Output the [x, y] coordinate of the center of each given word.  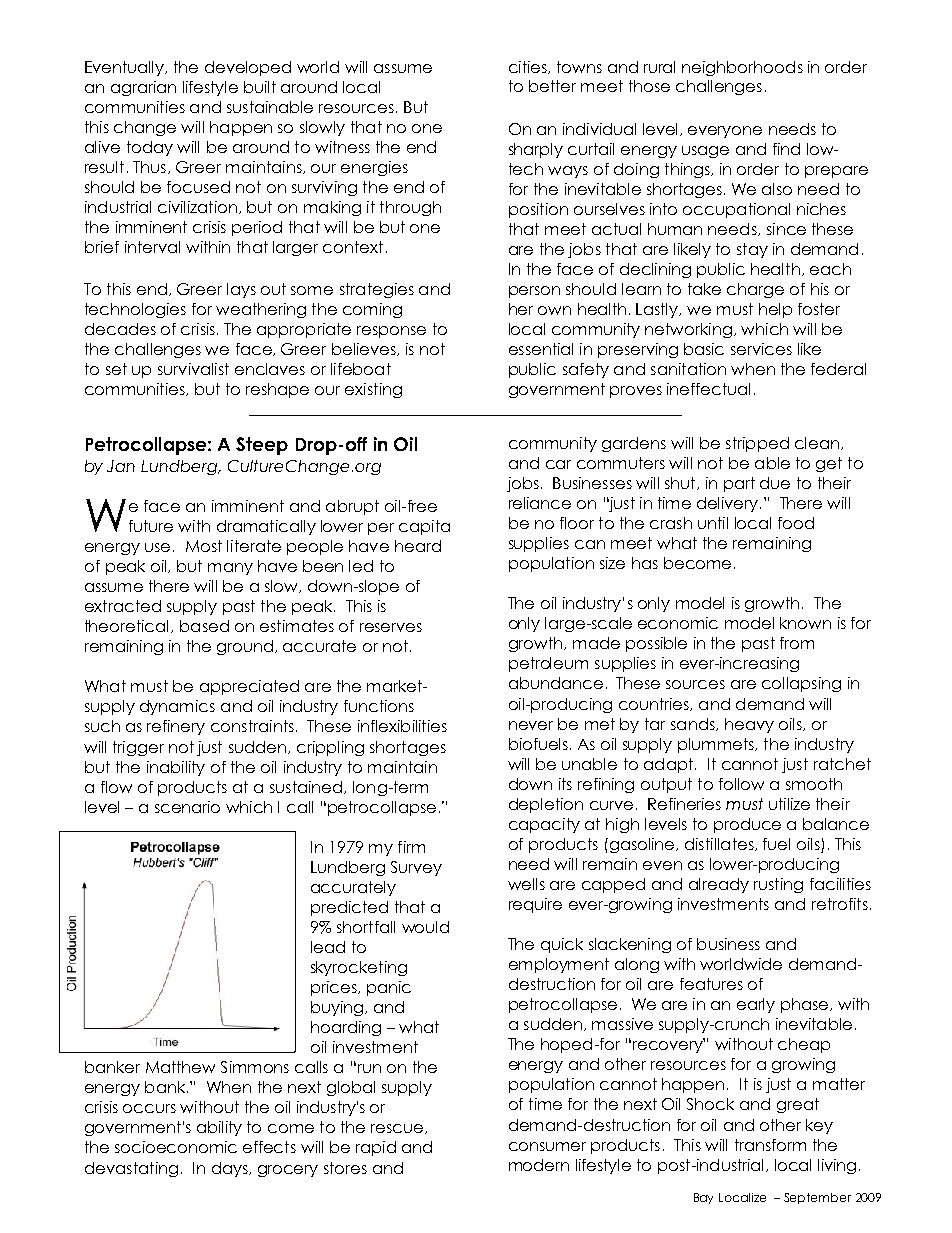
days [231, 1169]
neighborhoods [742, 68]
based [204, 626]
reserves [391, 627]
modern [539, 1165]
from [797, 643]
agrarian [143, 88]
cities [529, 67]
